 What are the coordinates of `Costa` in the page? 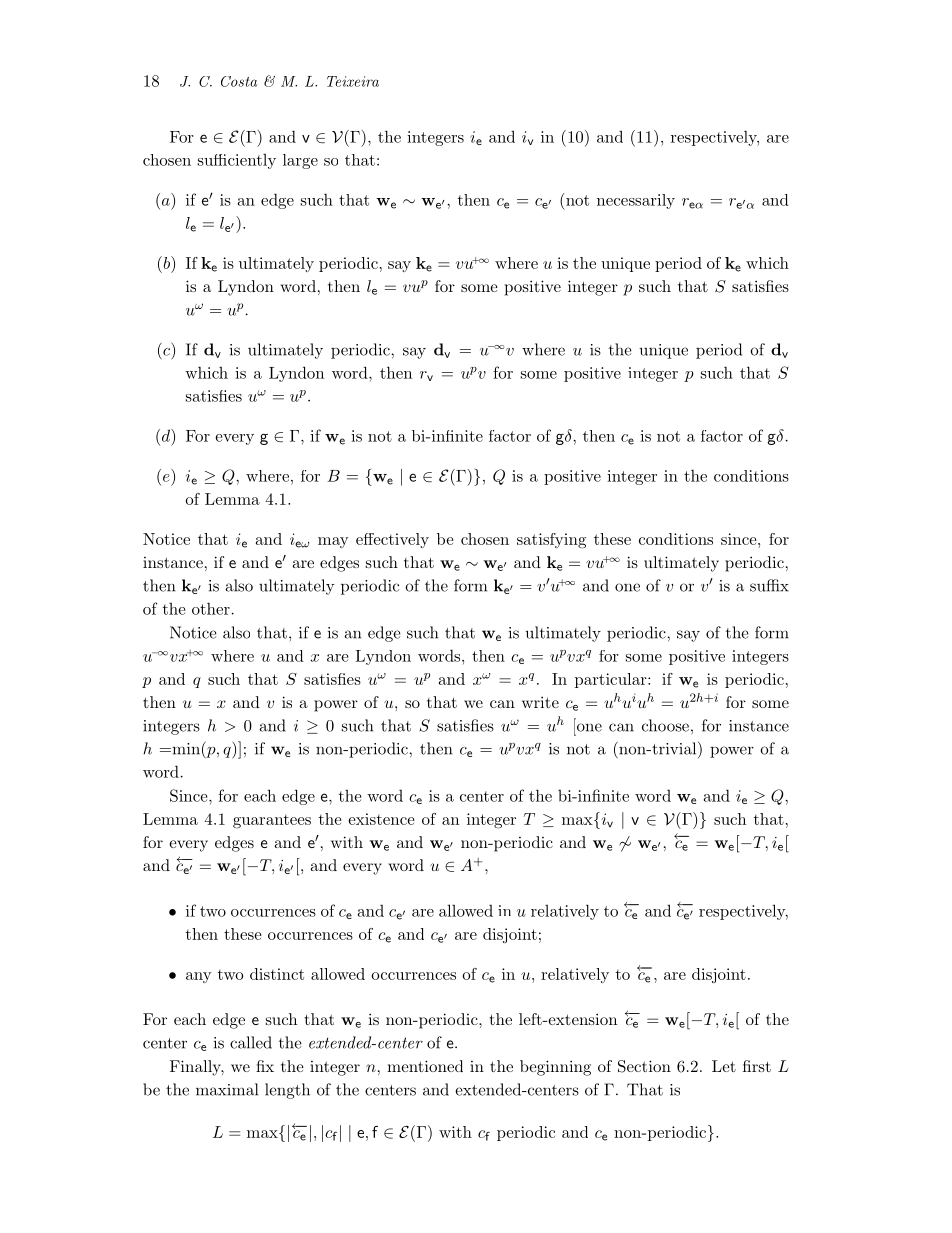 It's located at (239, 81).
